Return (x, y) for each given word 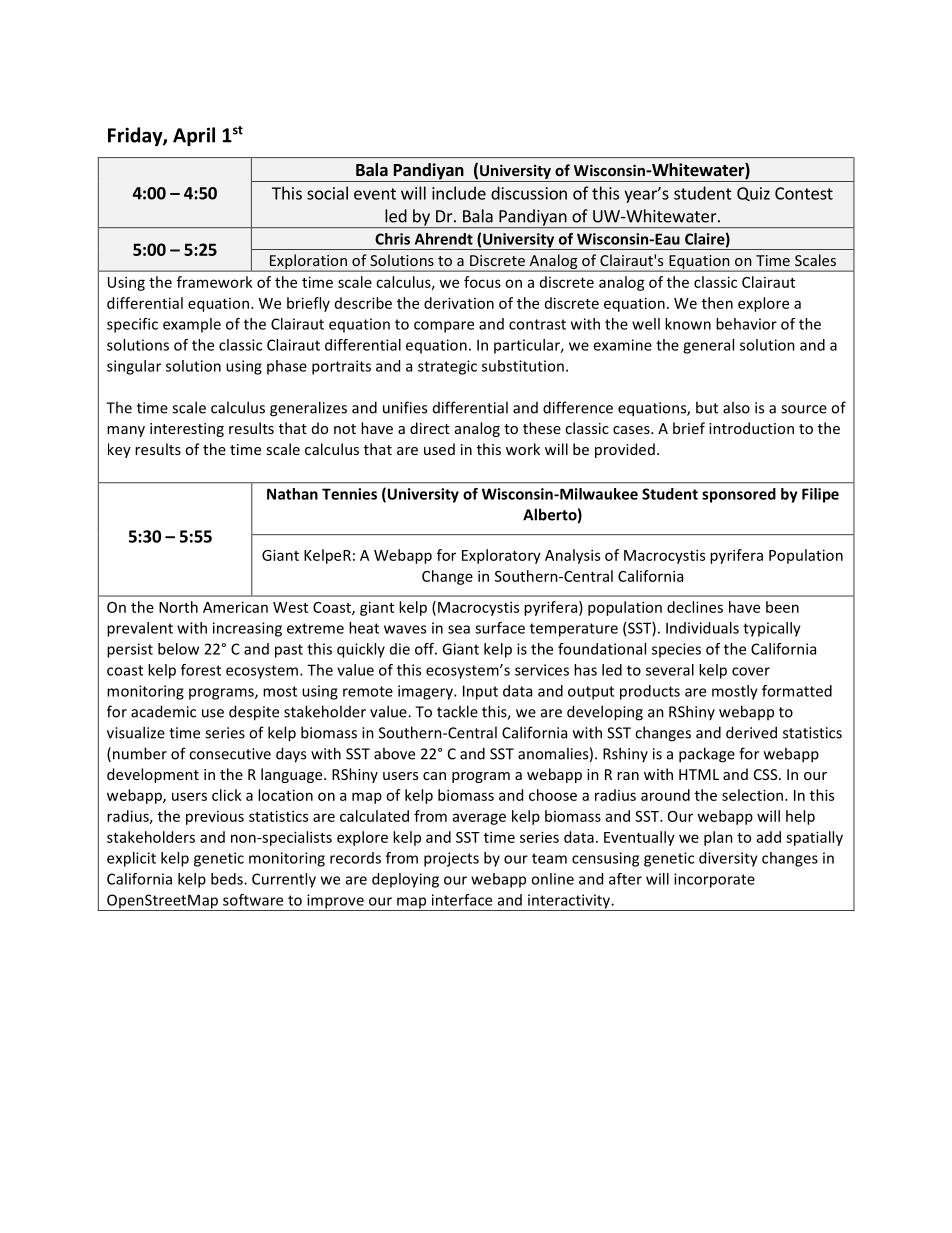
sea (459, 629)
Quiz (753, 194)
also (736, 407)
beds (228, 879)
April (194, 136)
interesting (187, 430)
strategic (447, 367)
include (459, 193)
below (178, 649)
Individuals (702, 628)
